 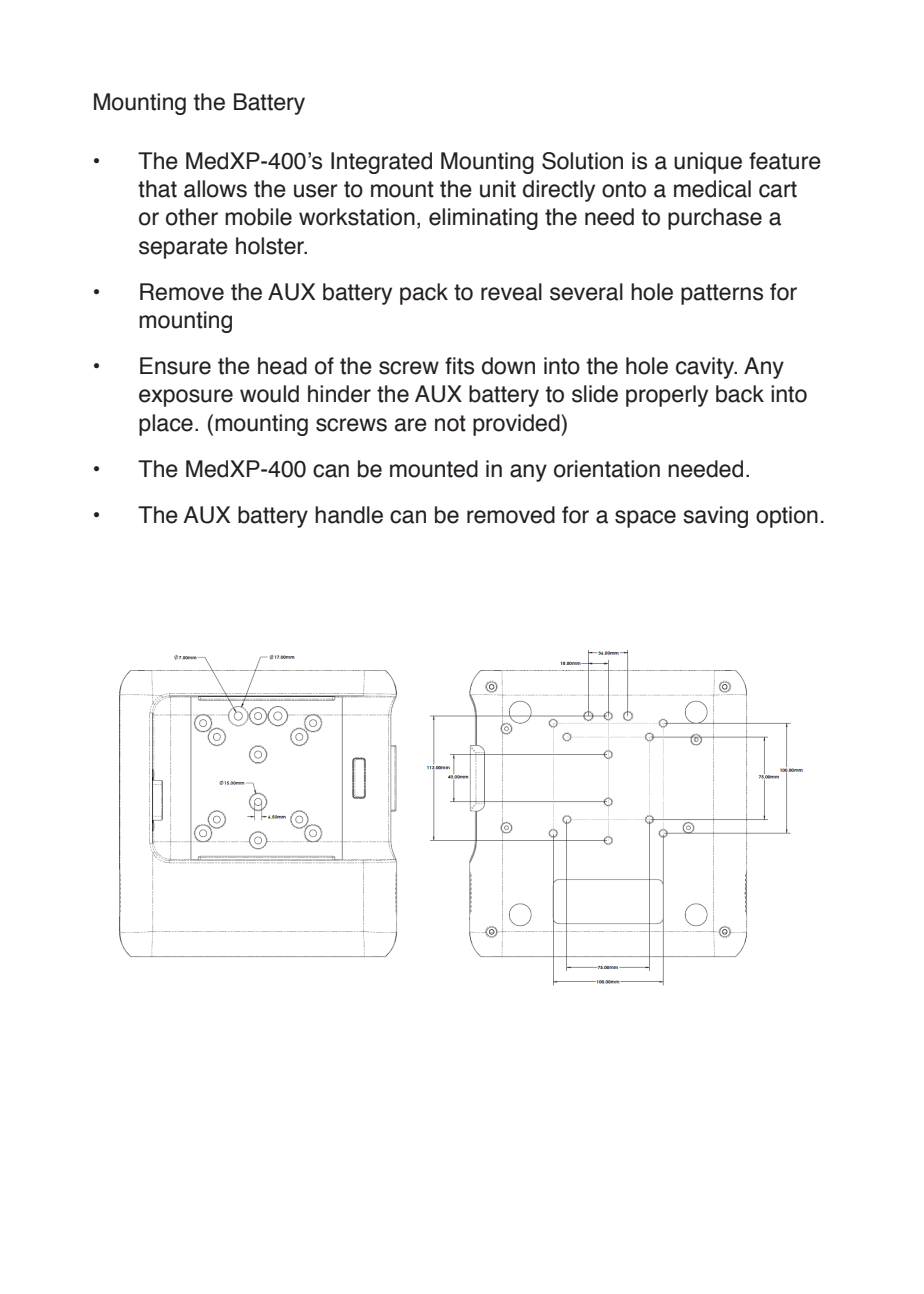 What do you see at coordinates (282, 366) in the screenshot?
I see `head` at bounding box center [282, 366].
